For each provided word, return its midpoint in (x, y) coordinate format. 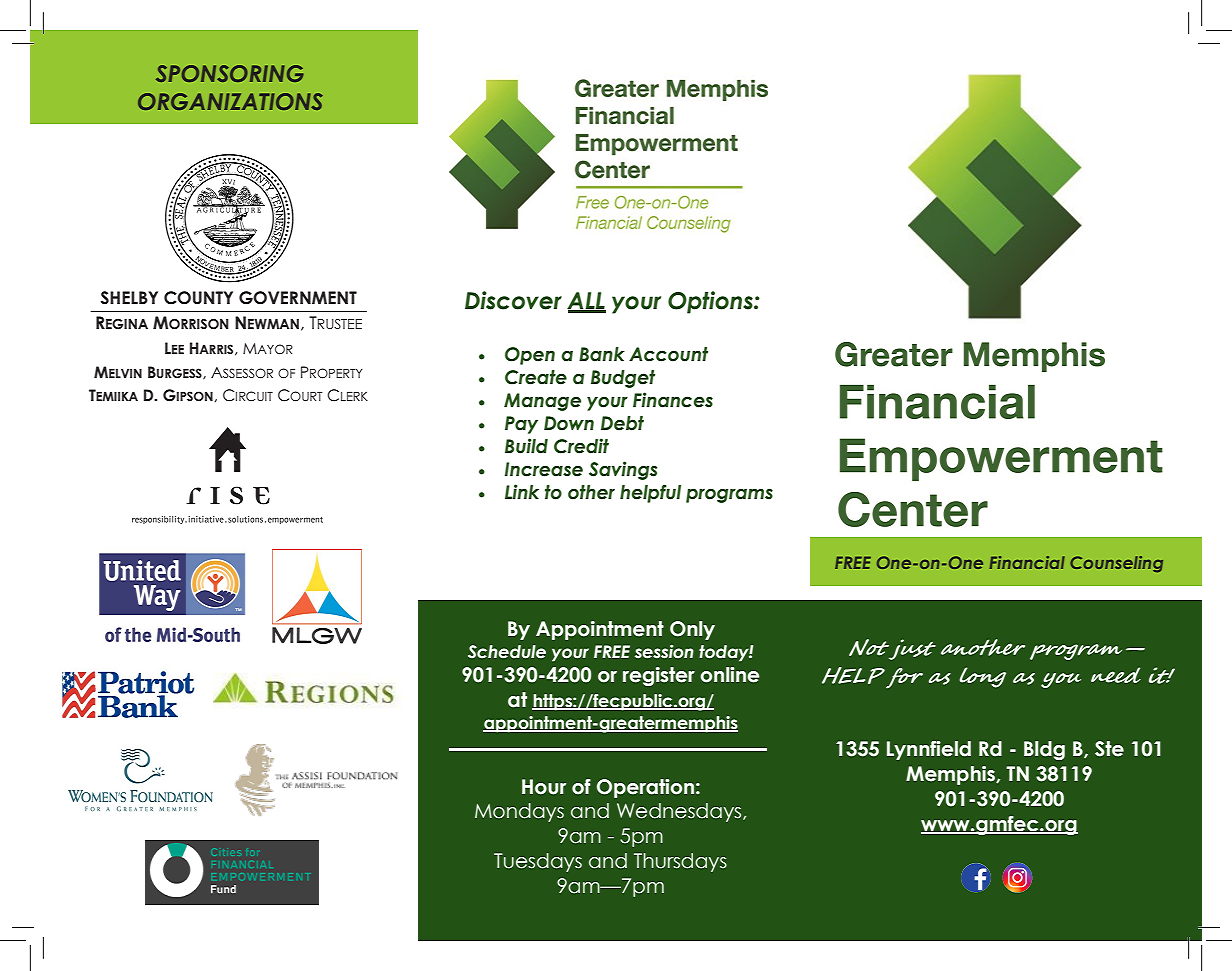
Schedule (507, 652)
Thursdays (680, 862)
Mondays (519, 812)
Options (711, 302)
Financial (1027, 562)
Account (668, 354)
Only (692, 630)
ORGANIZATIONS (230, 101)
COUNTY (198, 298)
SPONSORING (230, 73)
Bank (602, 354)
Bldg (1044, 750)
